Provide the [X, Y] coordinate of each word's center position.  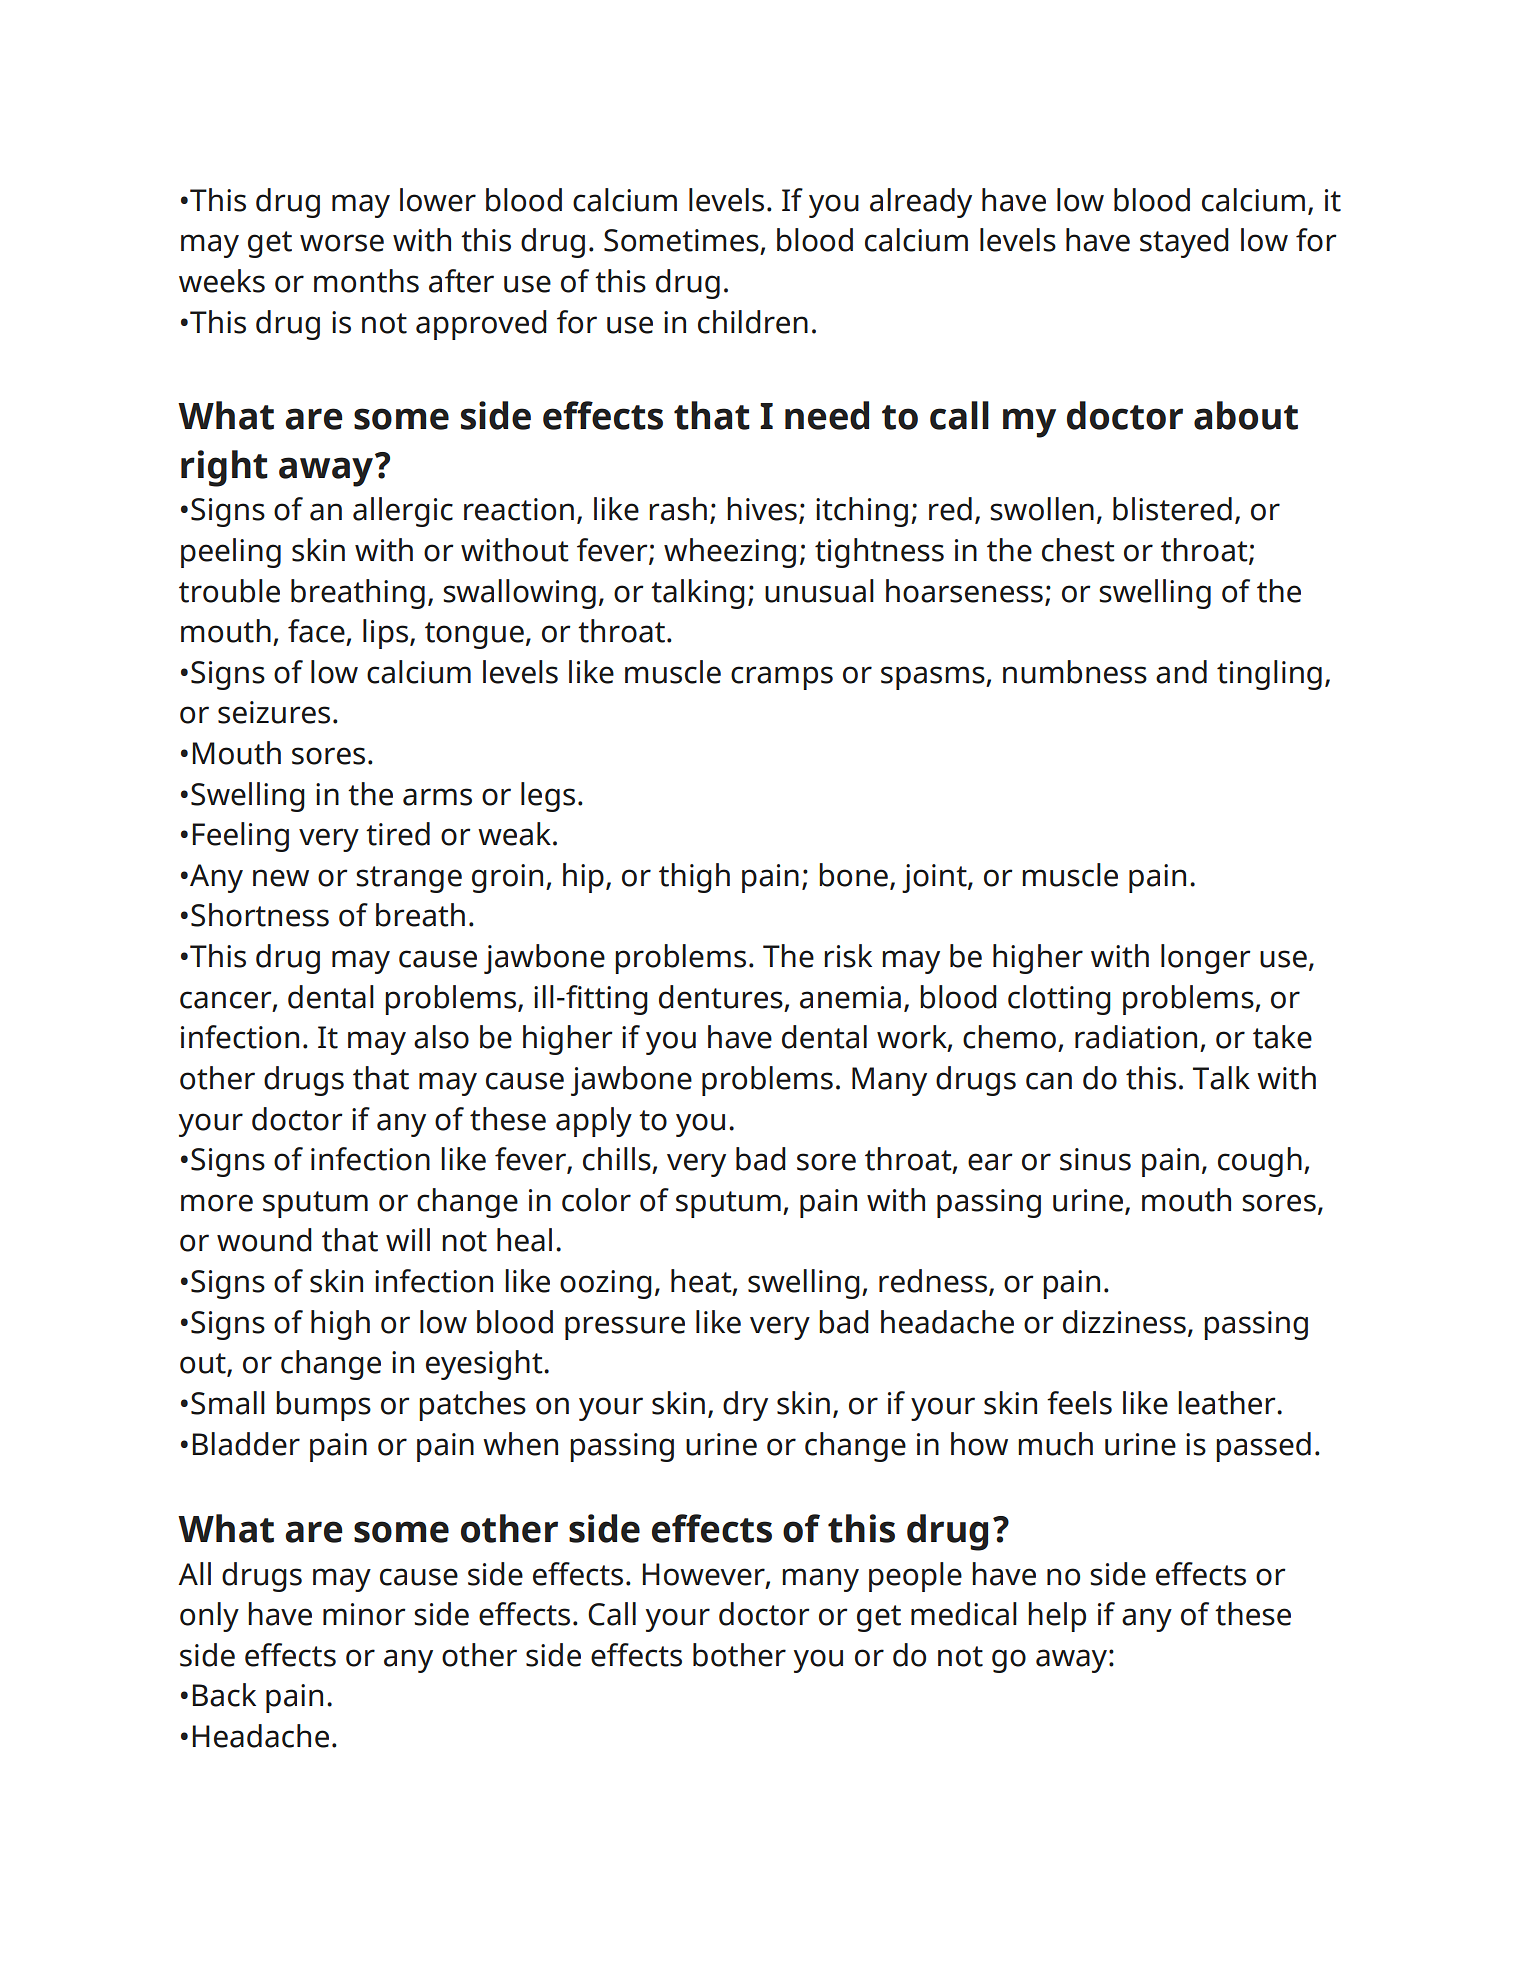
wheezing [730, 553]
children [753, 322]
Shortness [260, 915]
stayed [1184, 243]
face [316, 631]
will [408, 1239]
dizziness [1124, 1322]
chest [1078, 550]
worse [342, 243]
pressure [625, 1328]
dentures [721, 997]
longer [1206, 959]
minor [364, 1614]
